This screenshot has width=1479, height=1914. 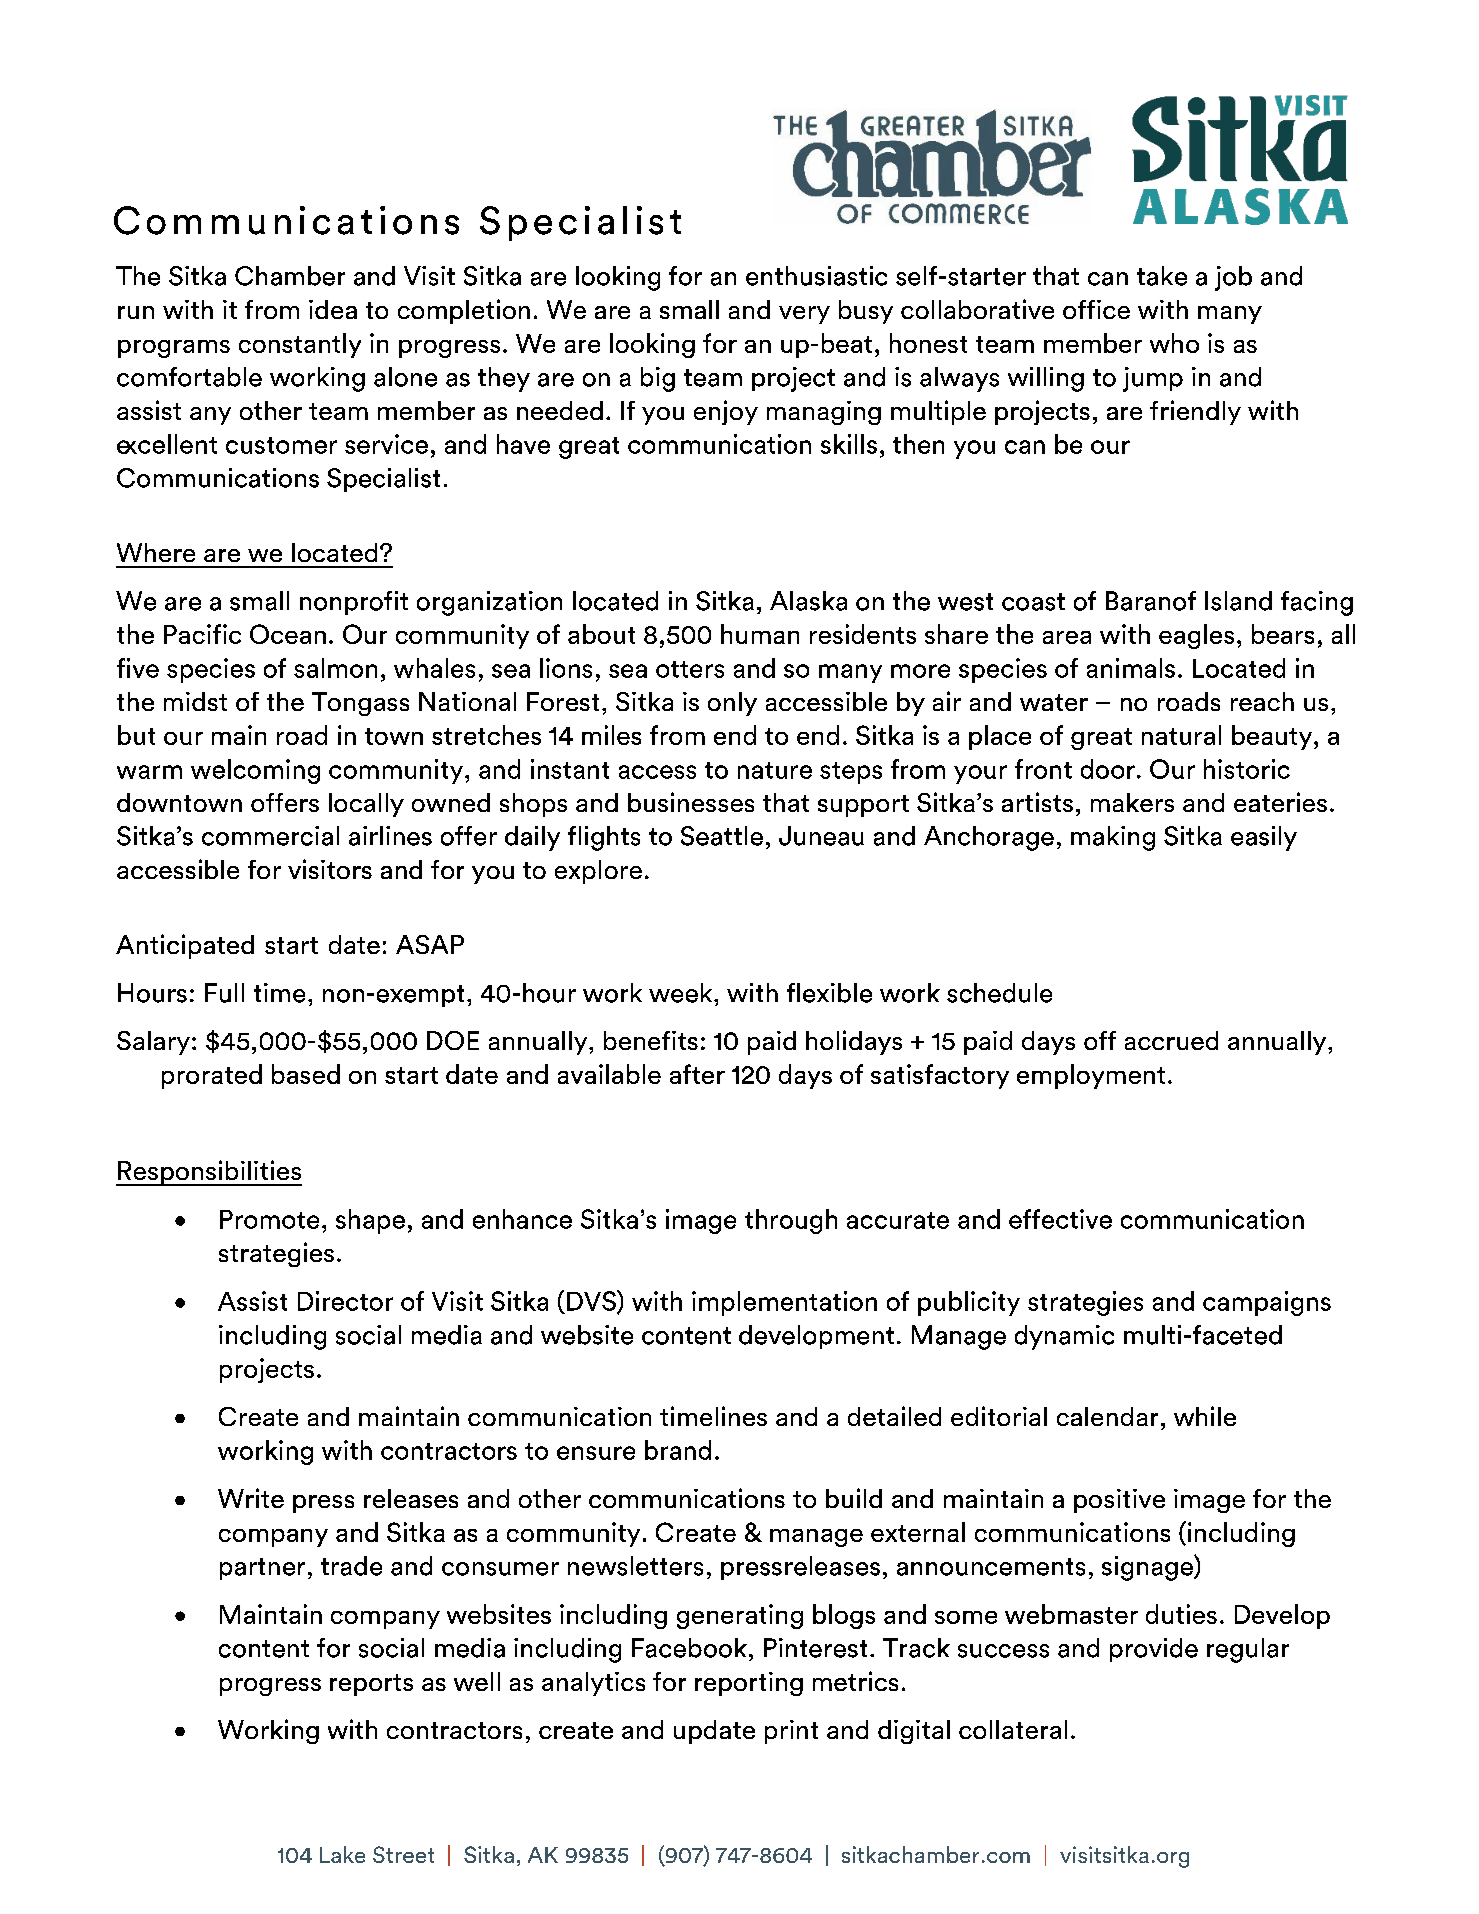 I want to click on Write, so click(x=251, y=1498).
